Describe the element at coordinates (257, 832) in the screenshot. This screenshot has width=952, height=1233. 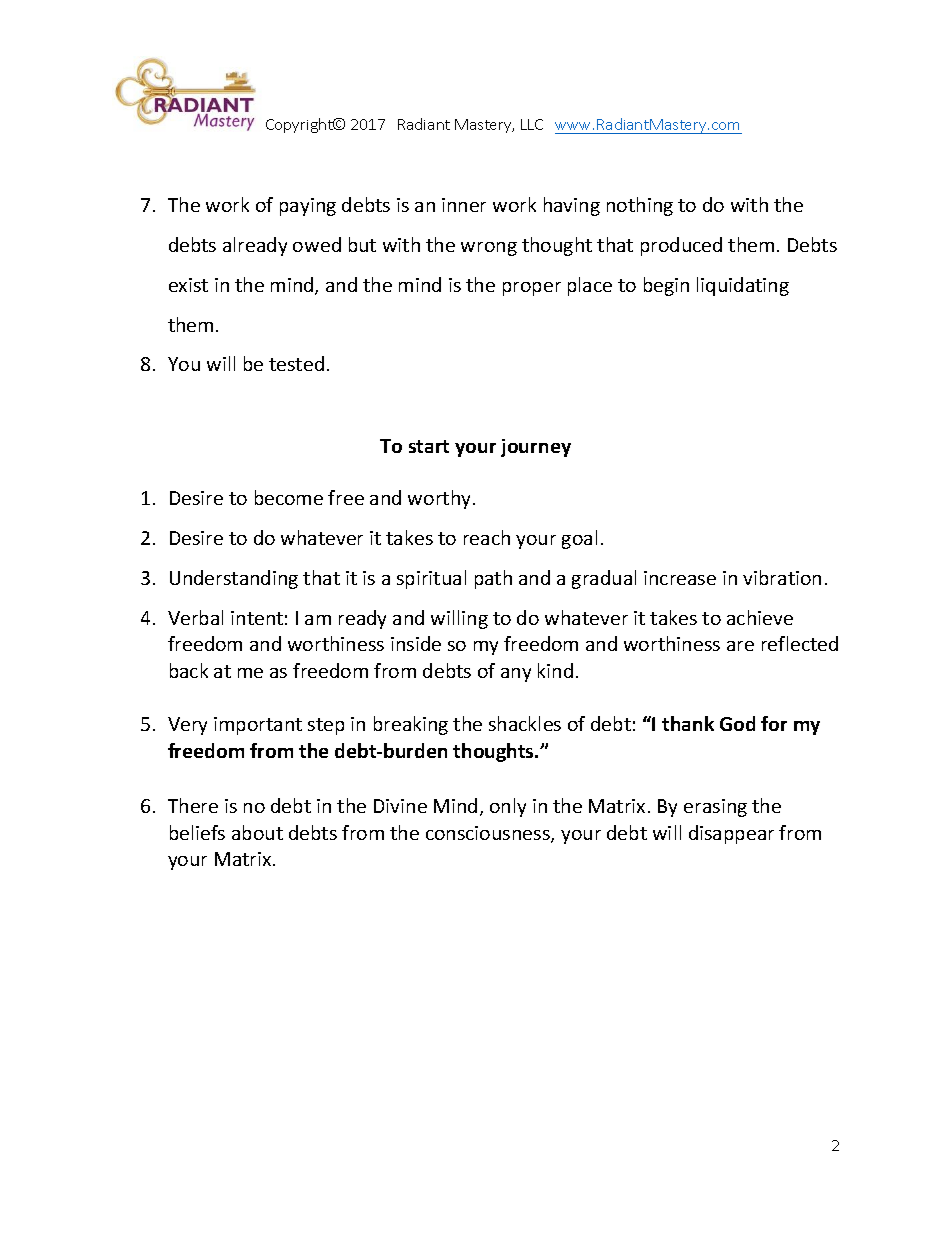
I see `about` at that location.
